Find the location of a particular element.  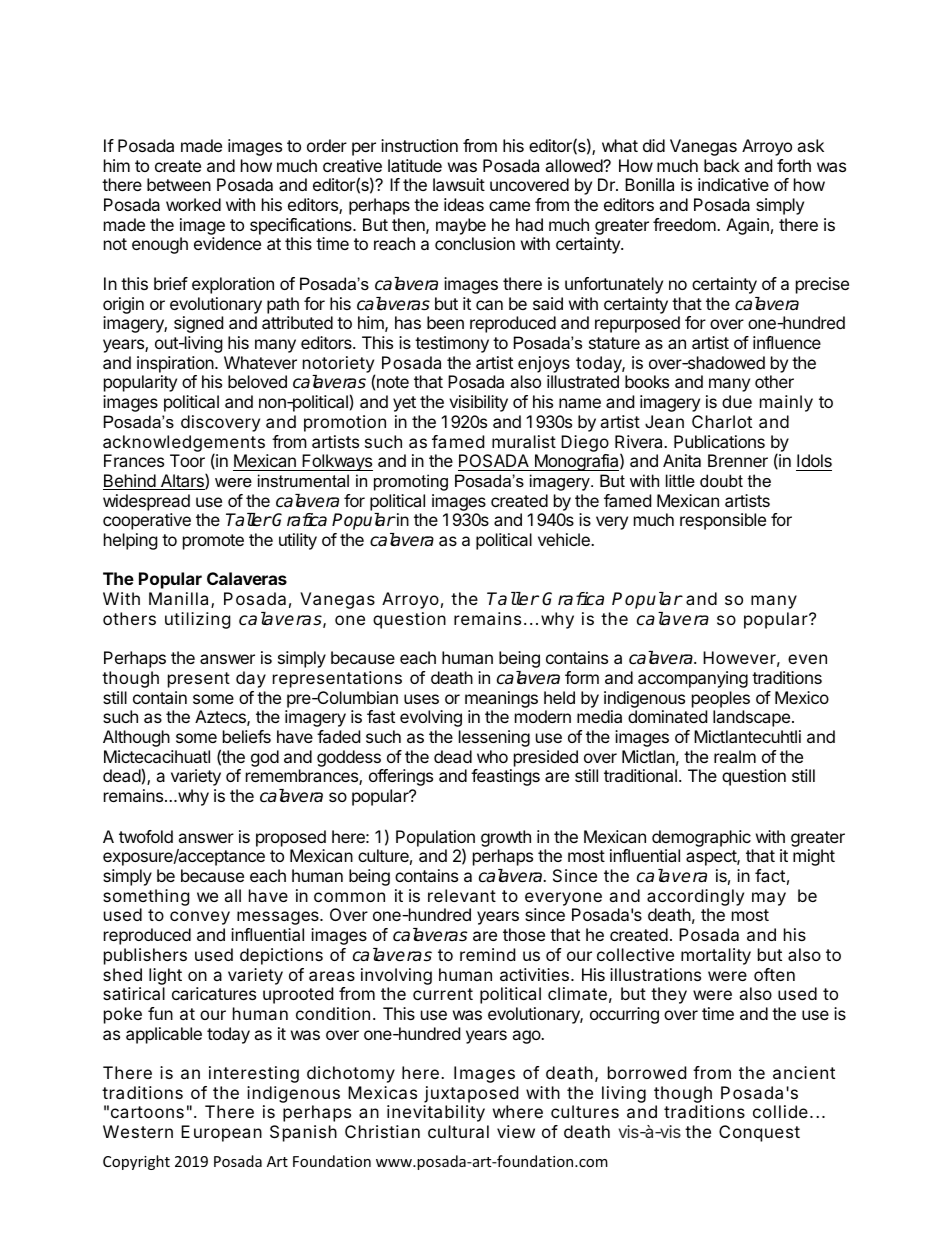

accompanying is located at coordinates (693, 679).
